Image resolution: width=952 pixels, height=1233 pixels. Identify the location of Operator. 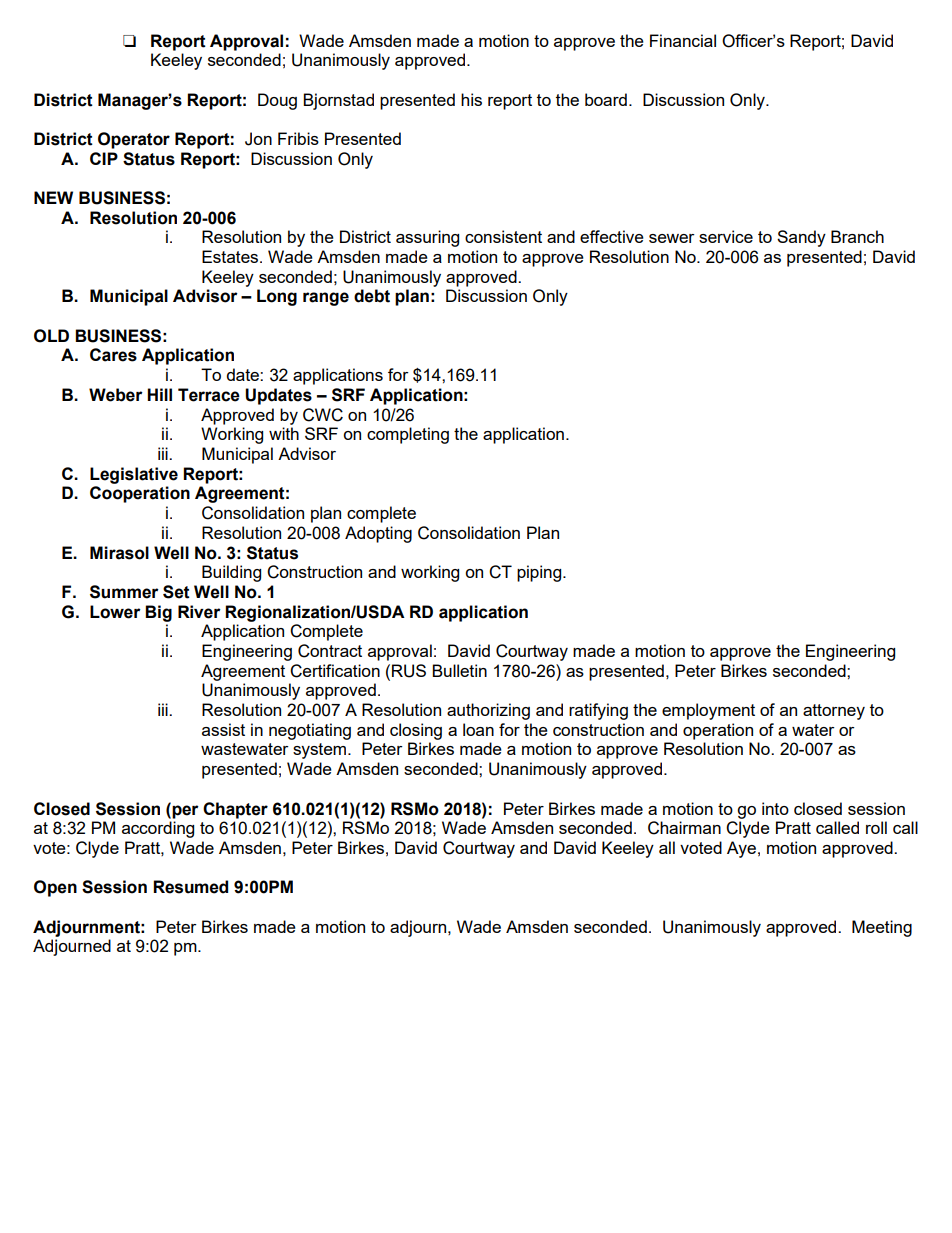
(134, 140).
